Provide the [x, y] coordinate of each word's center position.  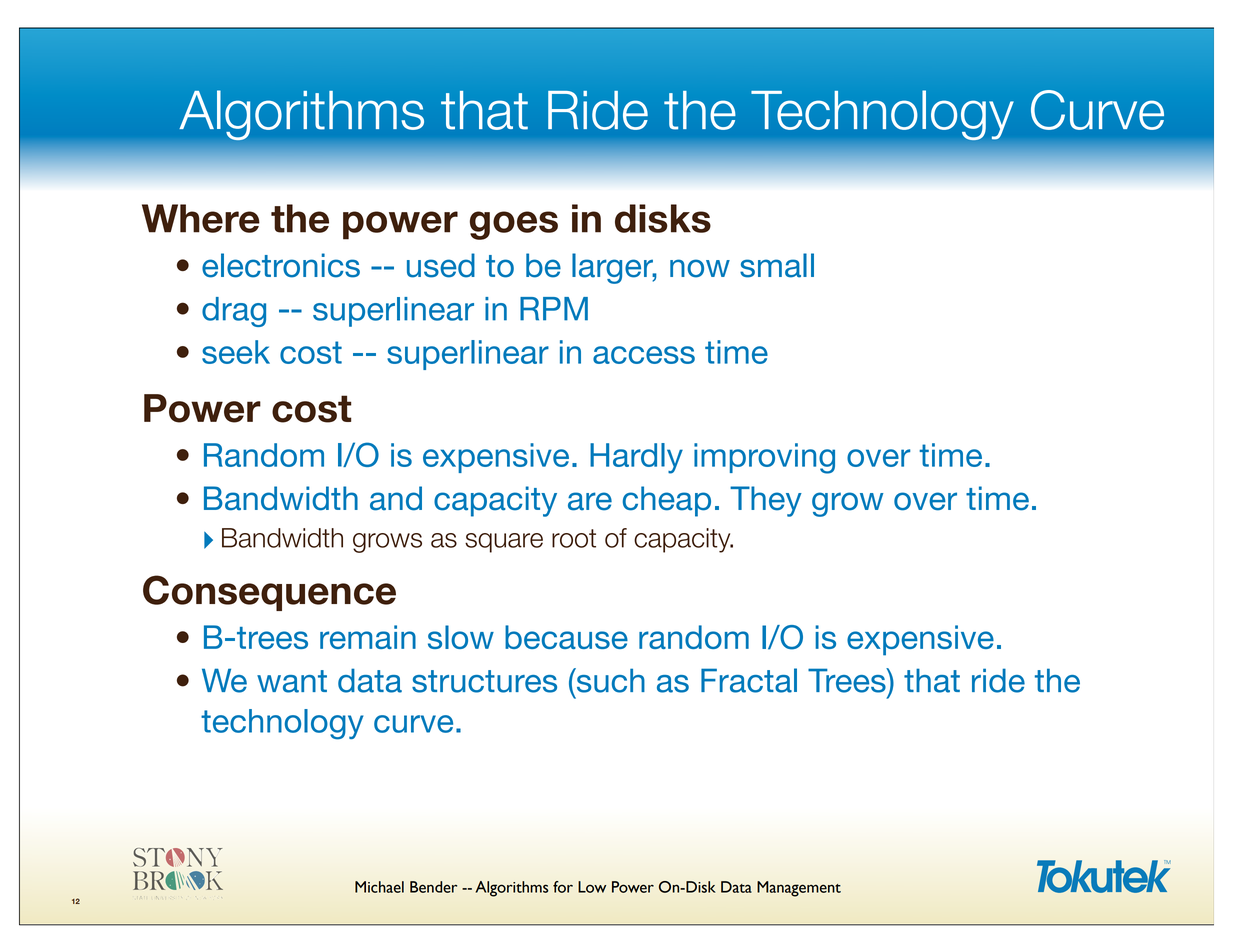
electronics [281, 265]
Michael [379, 887]
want [292, 681]
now [700, 268]
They [766, 501]
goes [514, 225]
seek [236, 352]
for [563, 887]
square [504, 543]
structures [484, 681]
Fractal [749, 680]
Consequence [269, 593]
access [644, 355]
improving [764, 458]
